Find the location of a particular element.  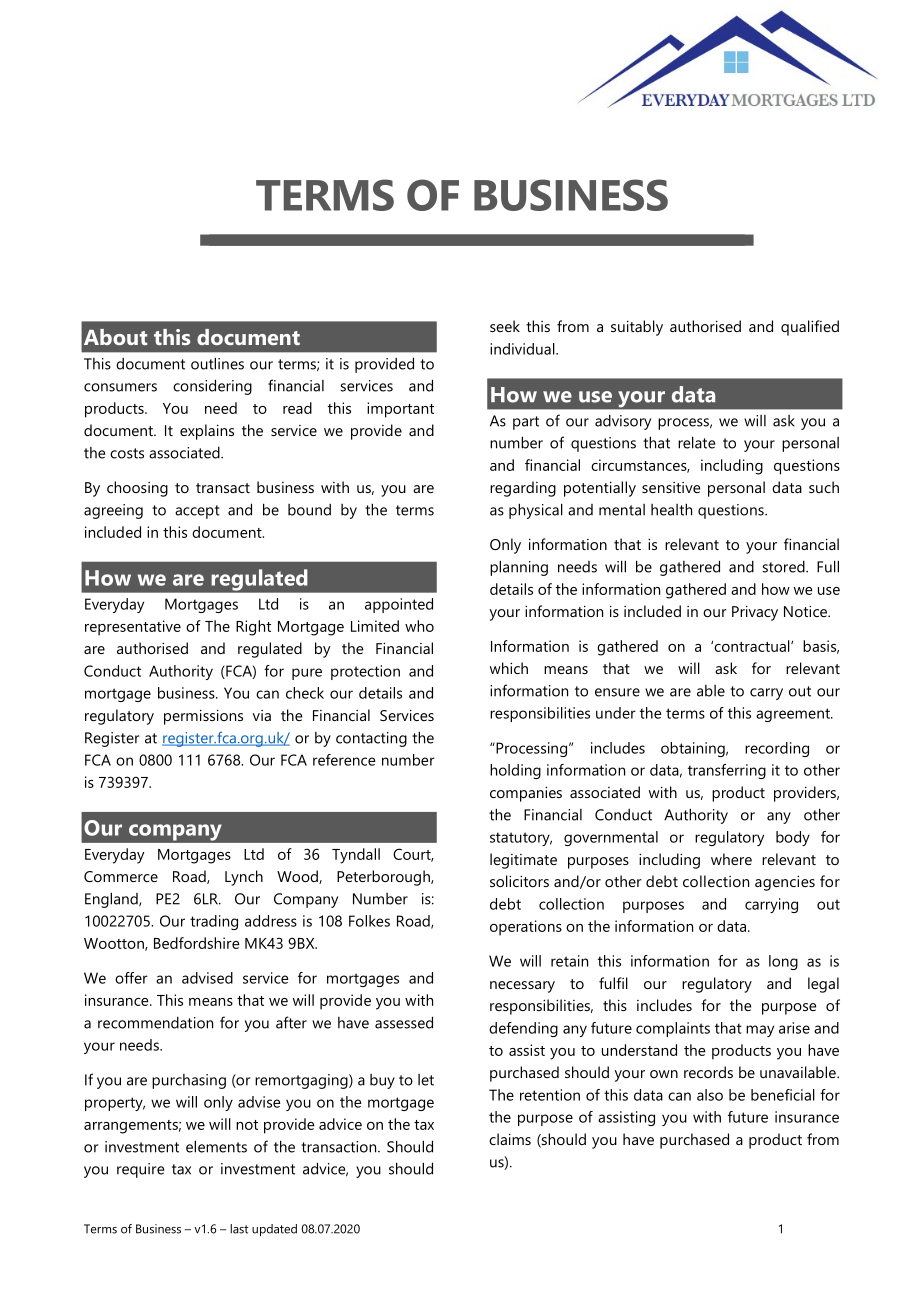

claims is located at coordinates (510, 1139).
